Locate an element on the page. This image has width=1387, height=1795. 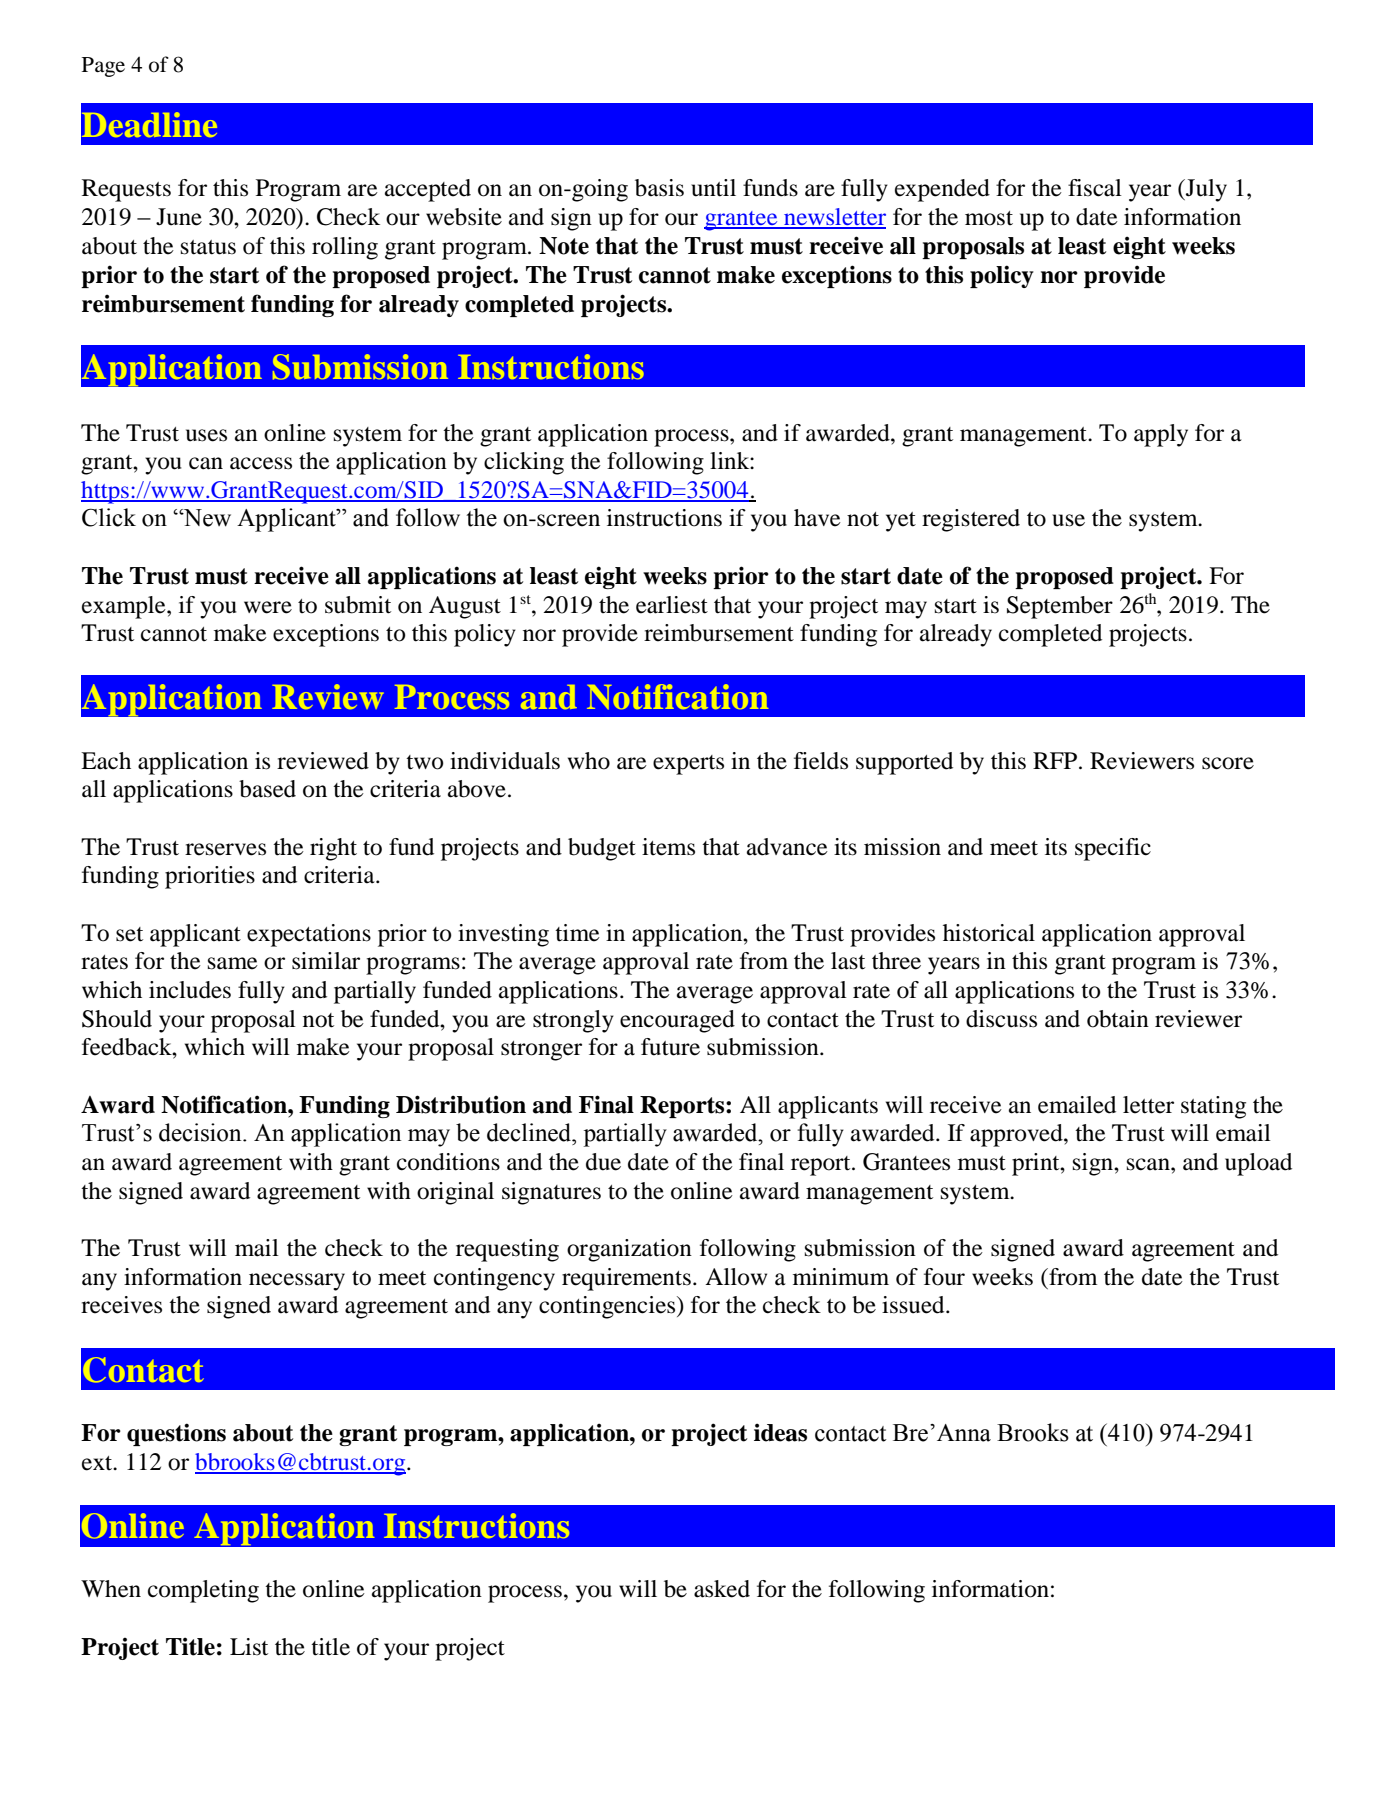
Page is located at coordinates (103, 67).
